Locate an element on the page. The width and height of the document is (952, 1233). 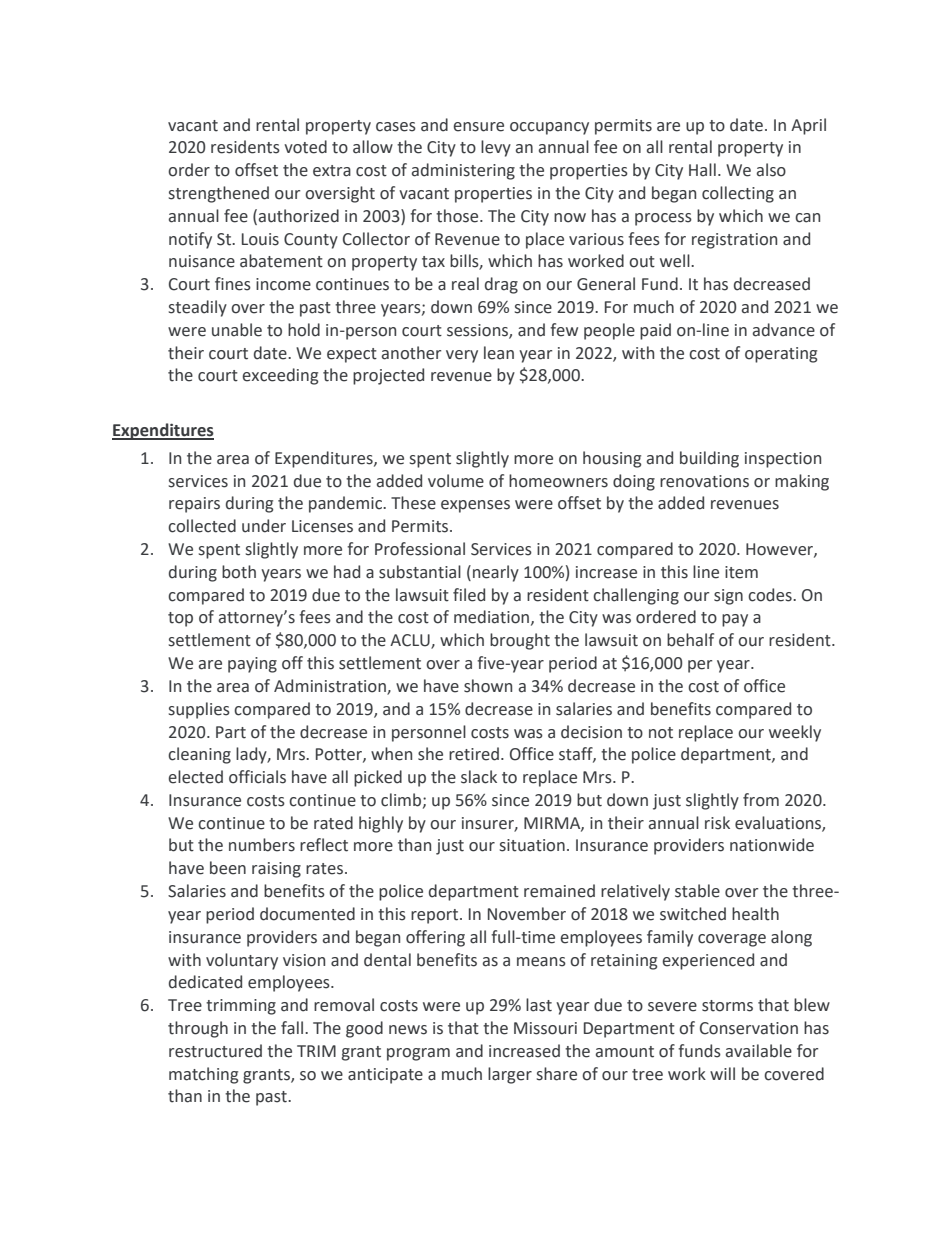
sign is located at coordinates (728, 597).
